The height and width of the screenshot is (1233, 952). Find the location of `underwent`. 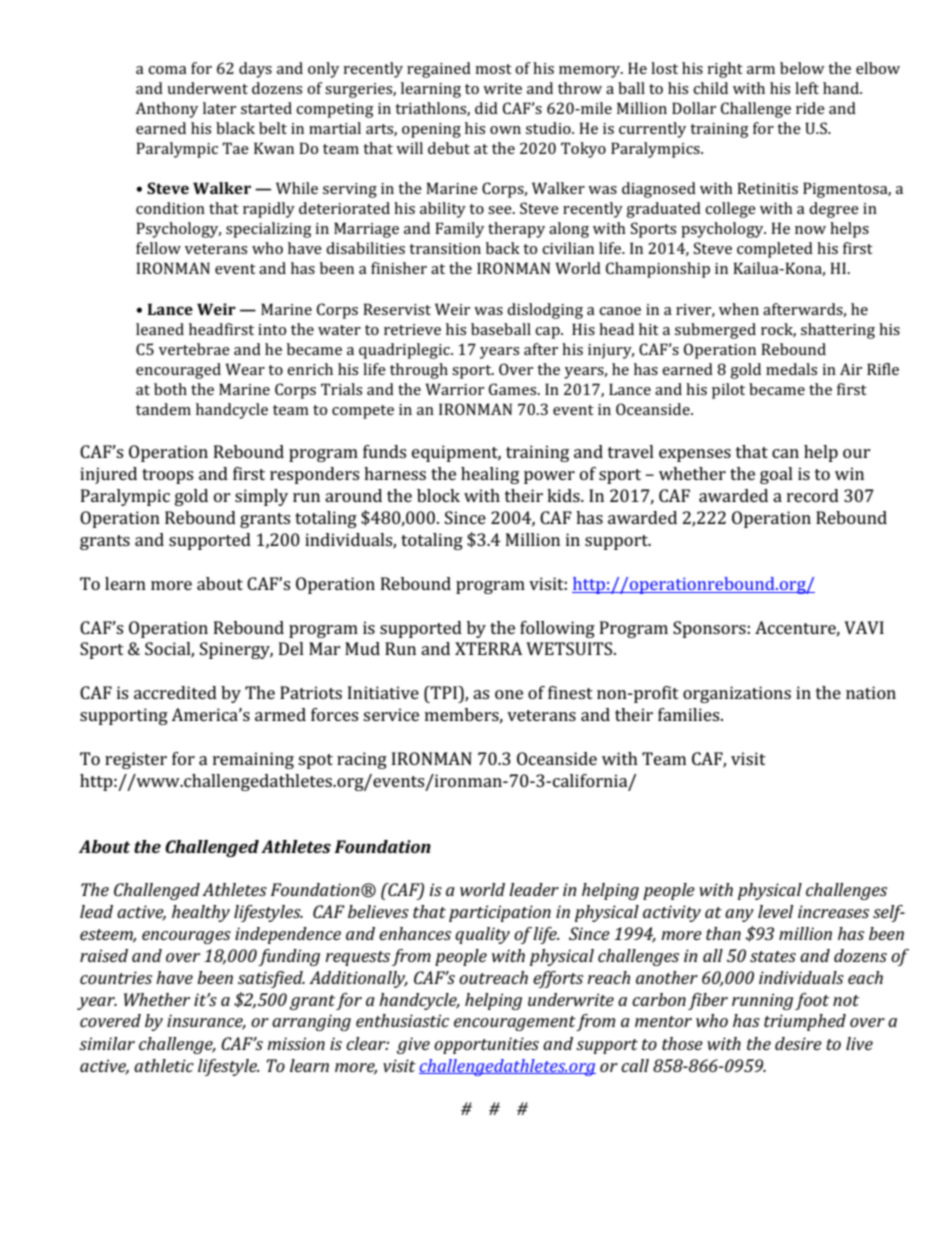

underwent is located at coordinates (207, 88).
